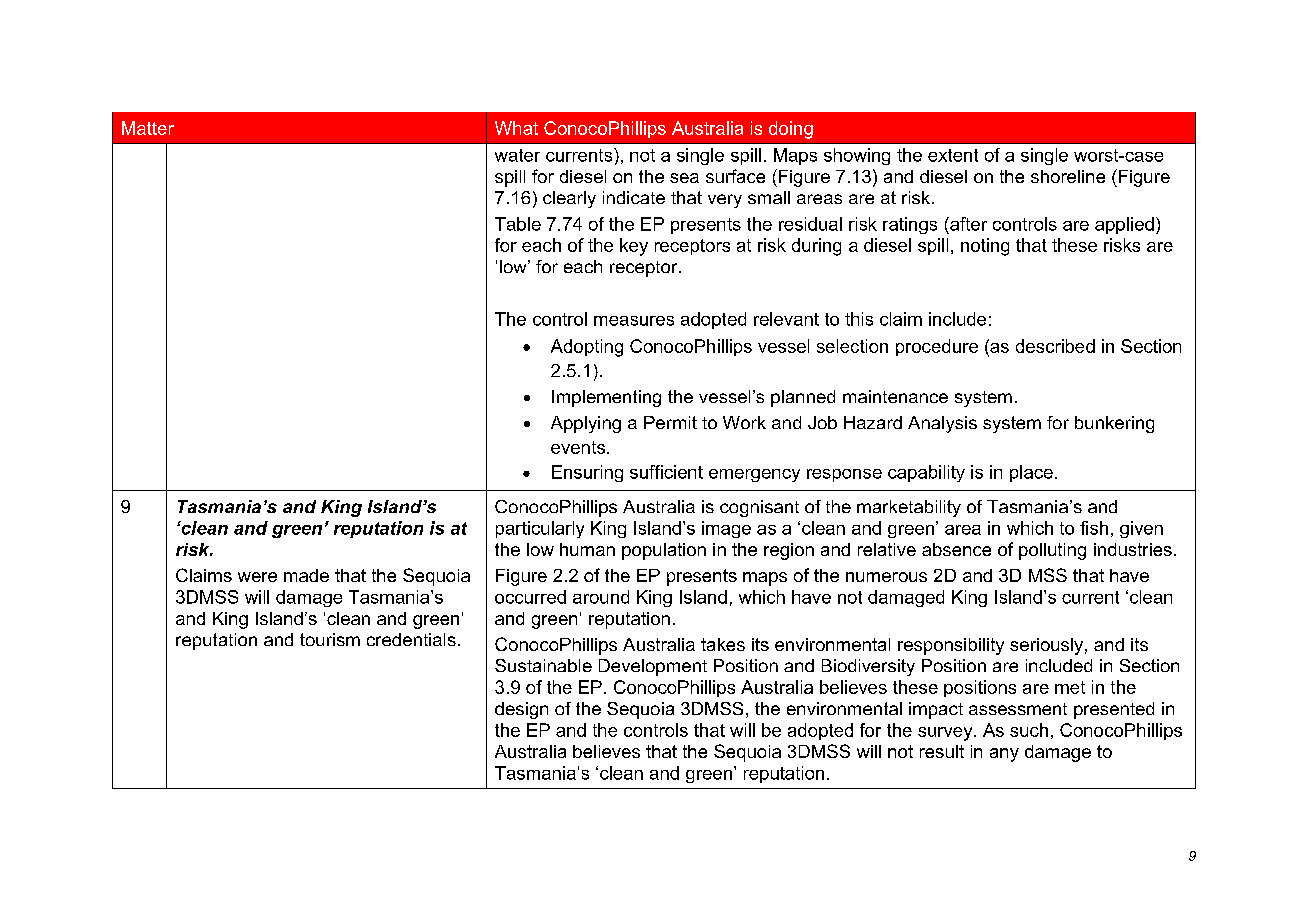 This screenshot has height=924, width=1308. What do you see at coordinates (684, 178) in the screenshot?
I see `sea` at bounding box center [684, 178].
